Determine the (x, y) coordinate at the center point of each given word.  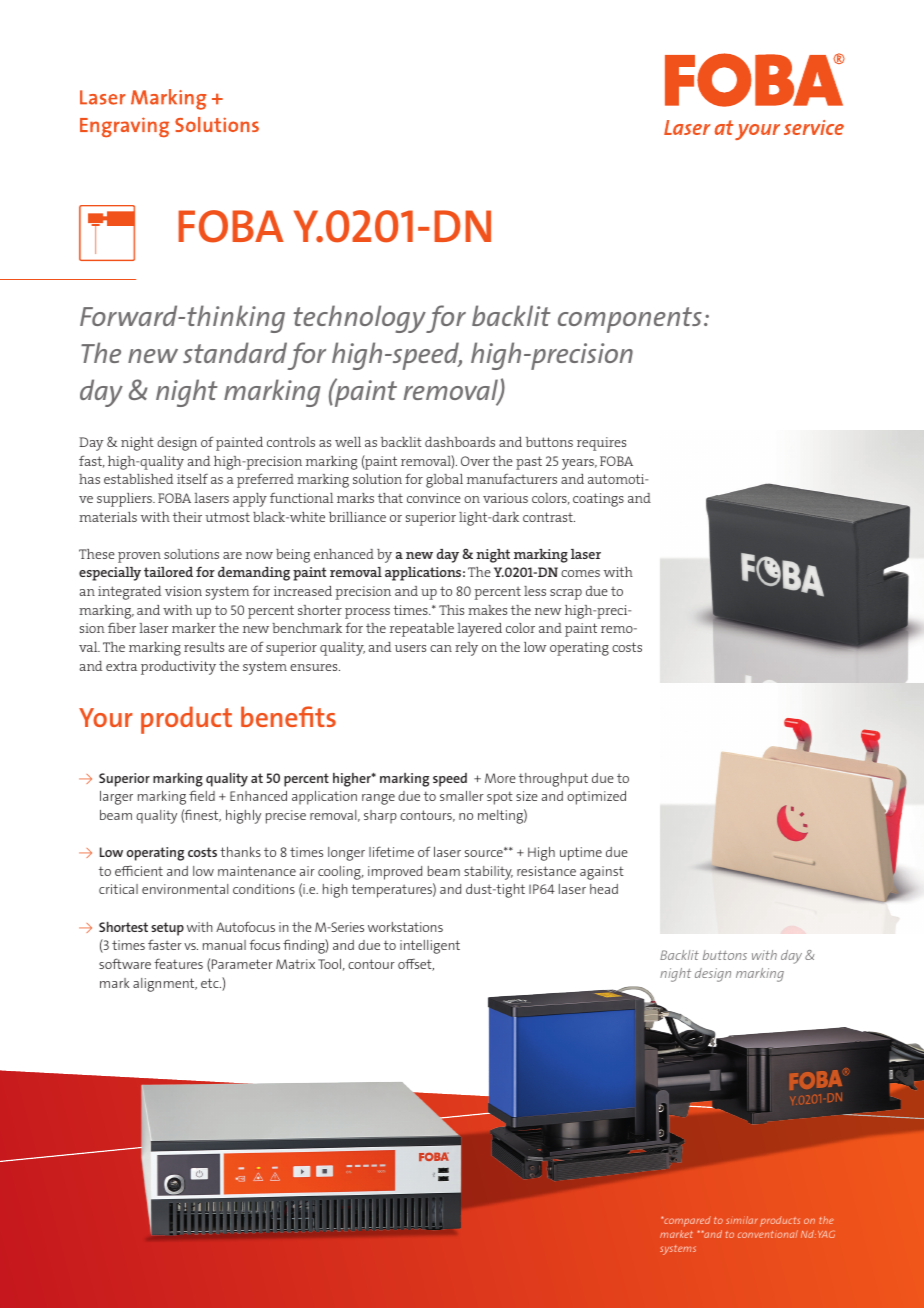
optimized (596, 798)
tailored (168, 572)
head (604, 889)
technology (360, 319)
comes (580, 573)
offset (416, 964)
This (451, 610)
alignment (165, 985)
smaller (462, 796)
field (202, 796)
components (630, 320)
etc (211, 983)
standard (235, 352)
